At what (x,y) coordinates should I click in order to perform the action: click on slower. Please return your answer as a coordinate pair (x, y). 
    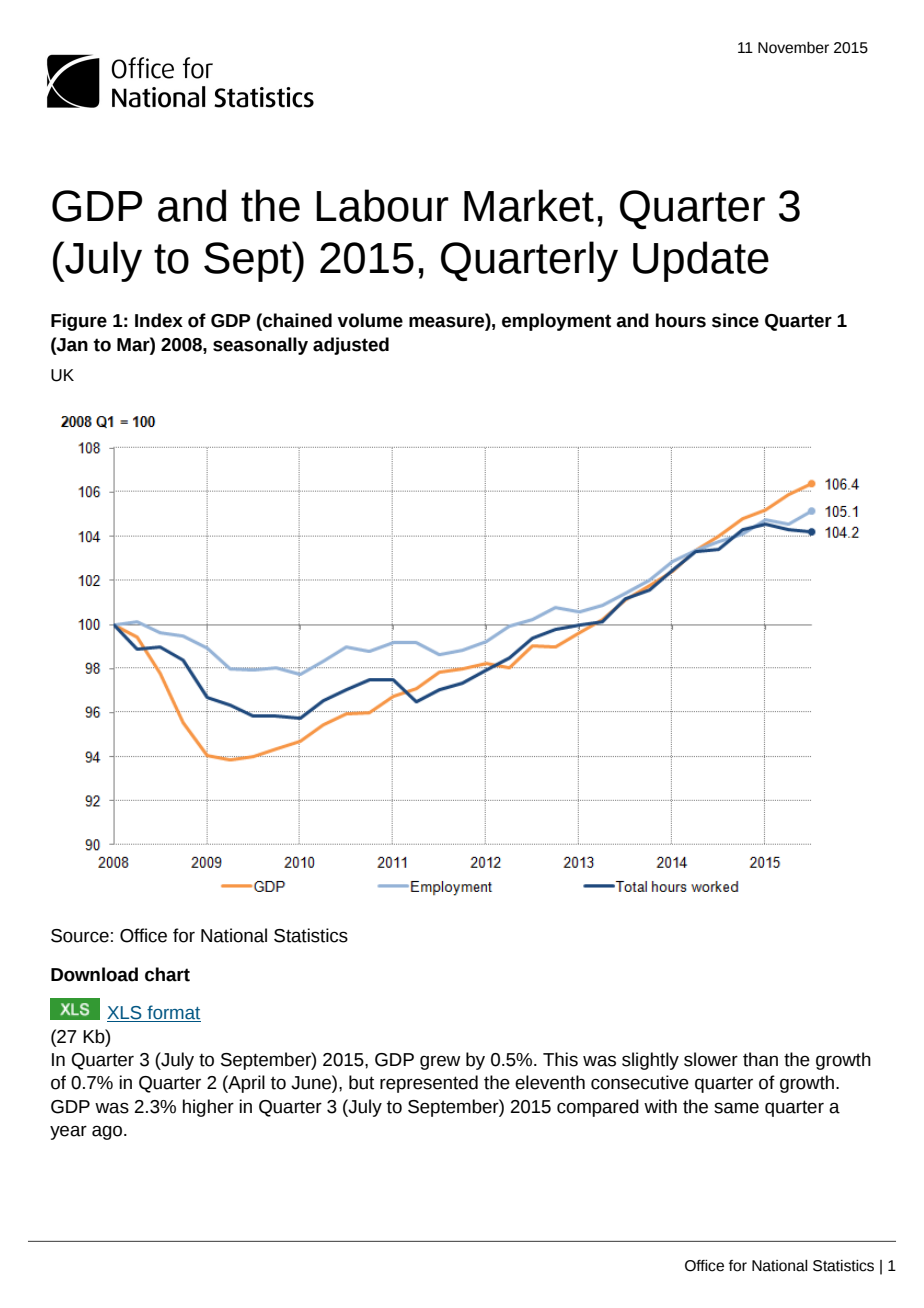
    Looking at the image, I should click on (711, 1059).
